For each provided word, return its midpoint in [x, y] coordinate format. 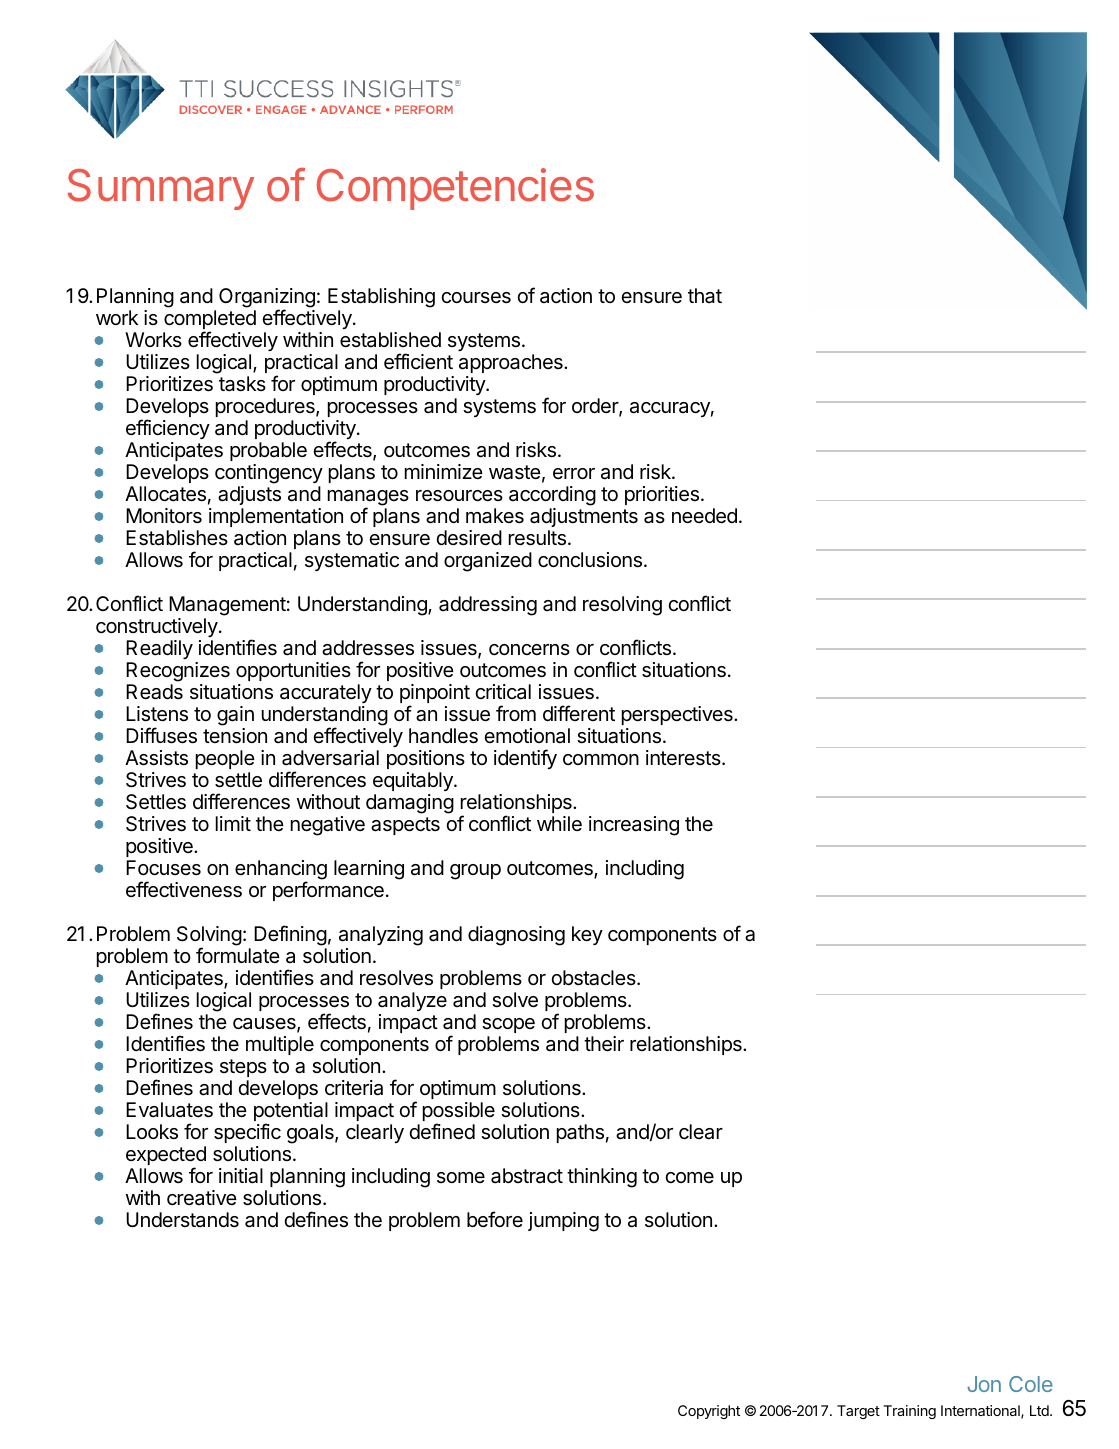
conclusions [590, 560]
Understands [182, 1220]
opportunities [293, 671]
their [604, 1044]
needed [704, 516]
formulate [238, 955]
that [705, 296]
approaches [512, 363]
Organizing [267, 299]
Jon [984, 1384]
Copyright [709, 1412]
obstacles [594, 978]
